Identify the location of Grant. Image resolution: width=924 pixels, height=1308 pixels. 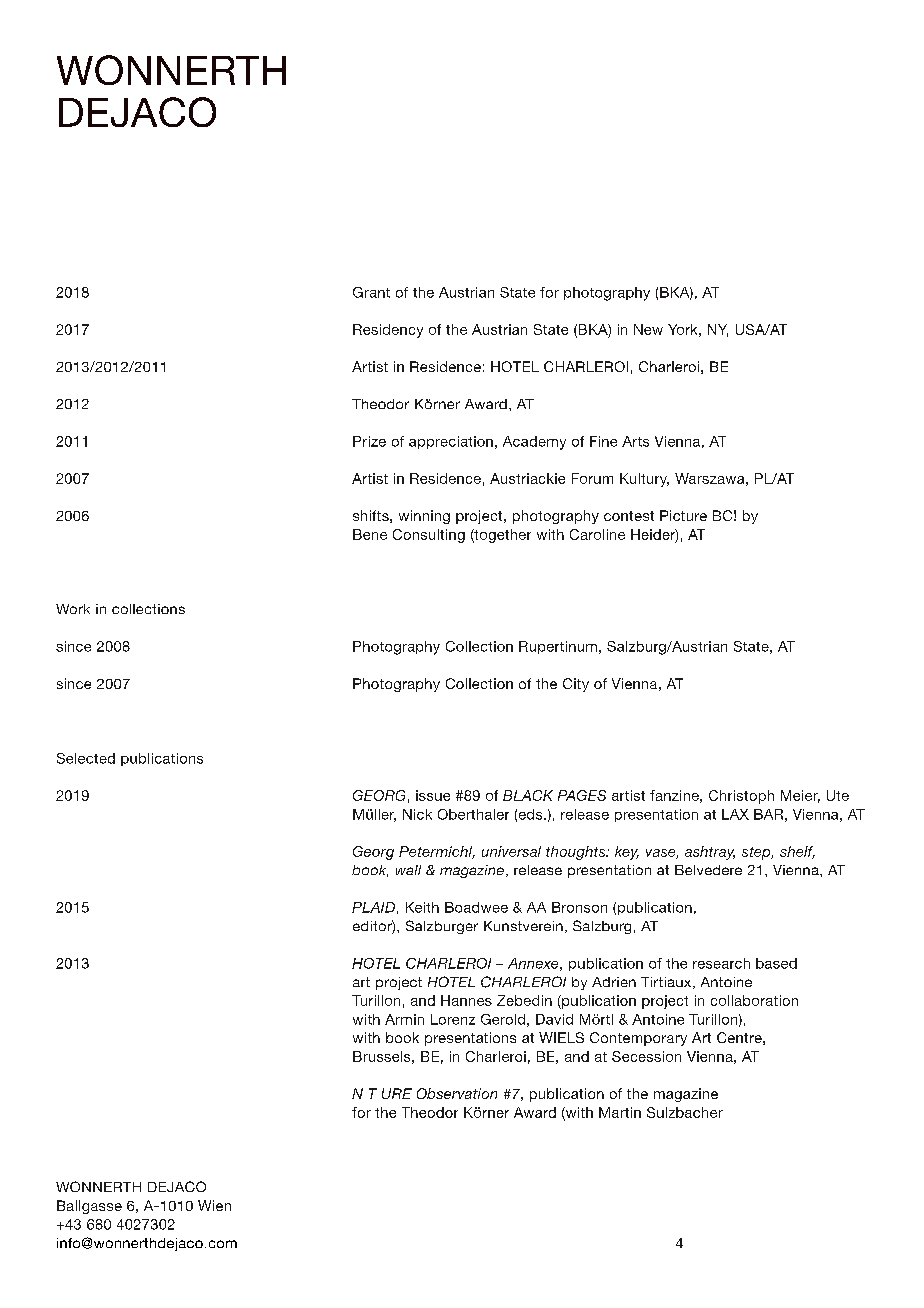
(371, 292).
